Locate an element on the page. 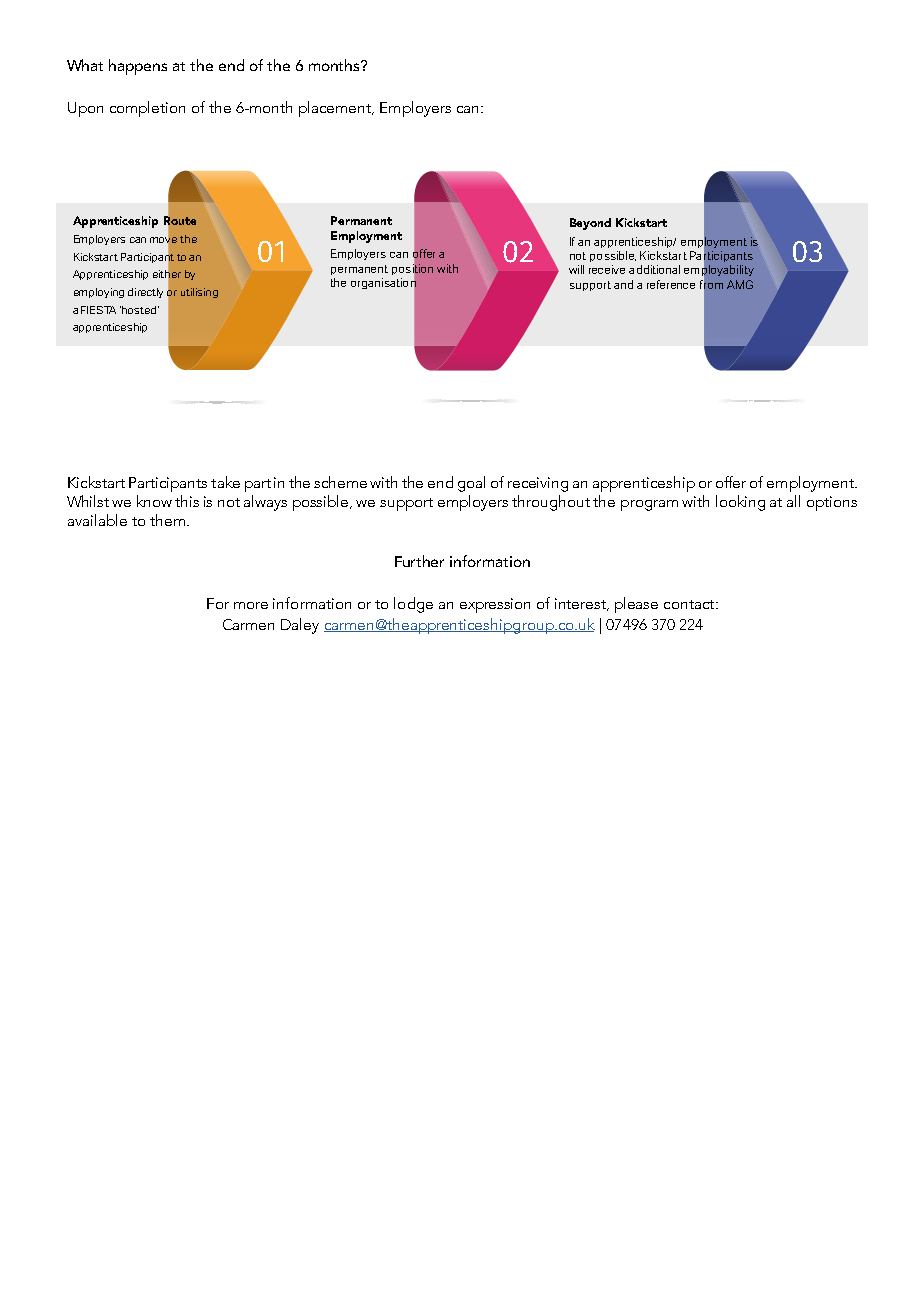 The image size is (924, 1308). AMG is located at coordinates (740, 284).
